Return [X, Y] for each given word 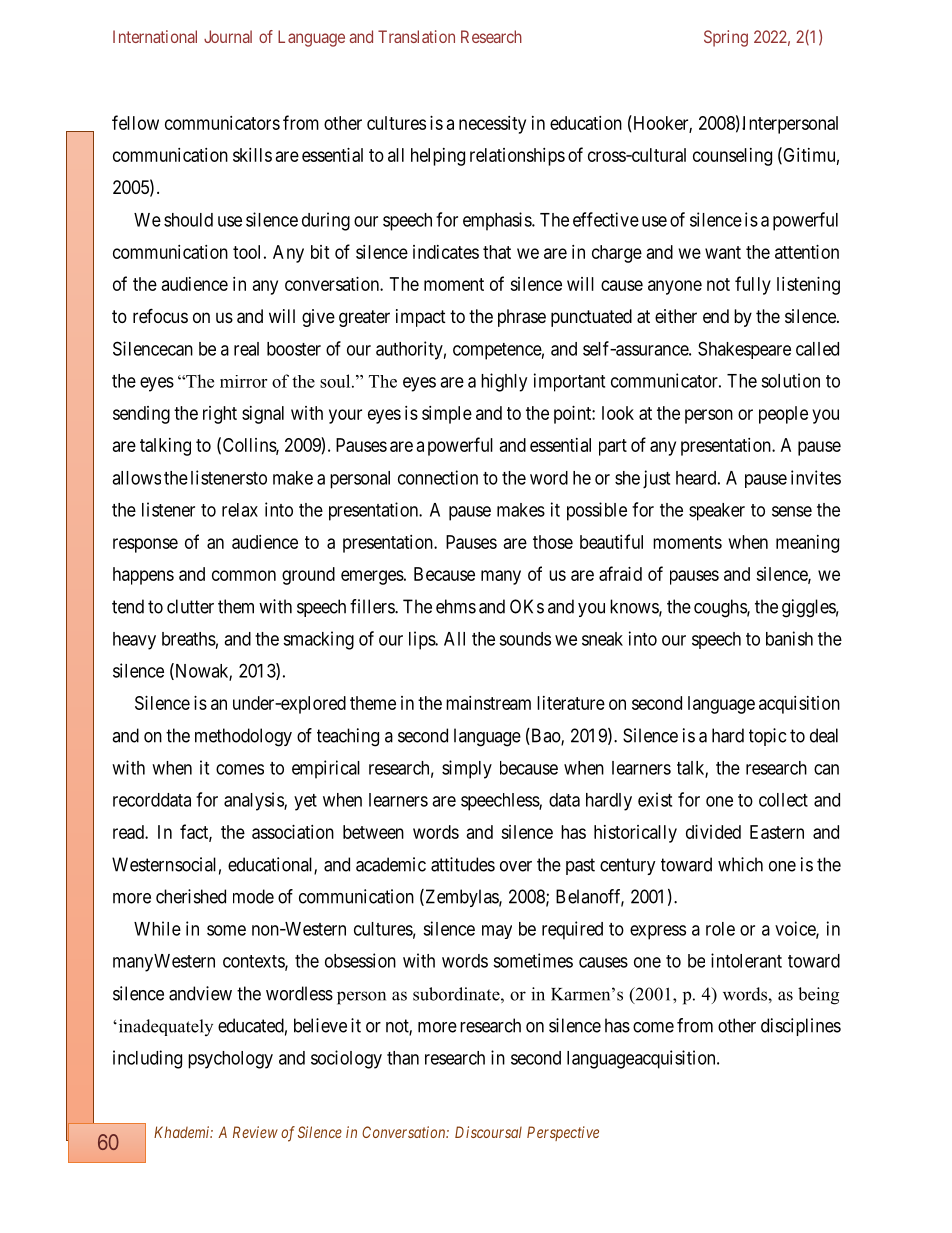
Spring [726, 38]
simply [467, 769]
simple [447, 415]
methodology [243, 737]
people [783, 415]
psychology [230, 1060]
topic [767, 737]
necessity [492, 125]
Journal [228, 36]
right [220, 415]
